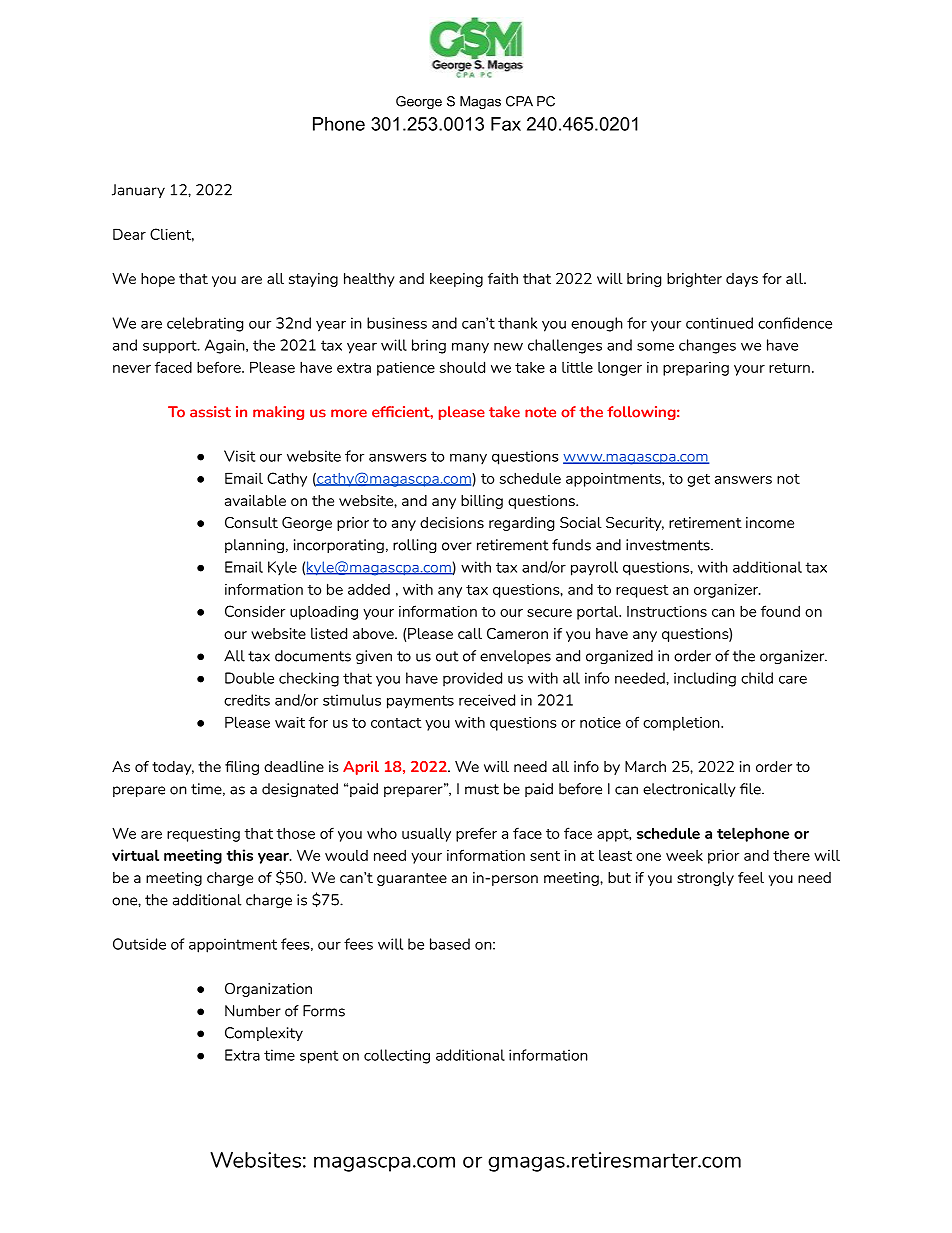 The width and height of the screenshot is (952, 1233). I want to click on brighter, so click(694, 280).
